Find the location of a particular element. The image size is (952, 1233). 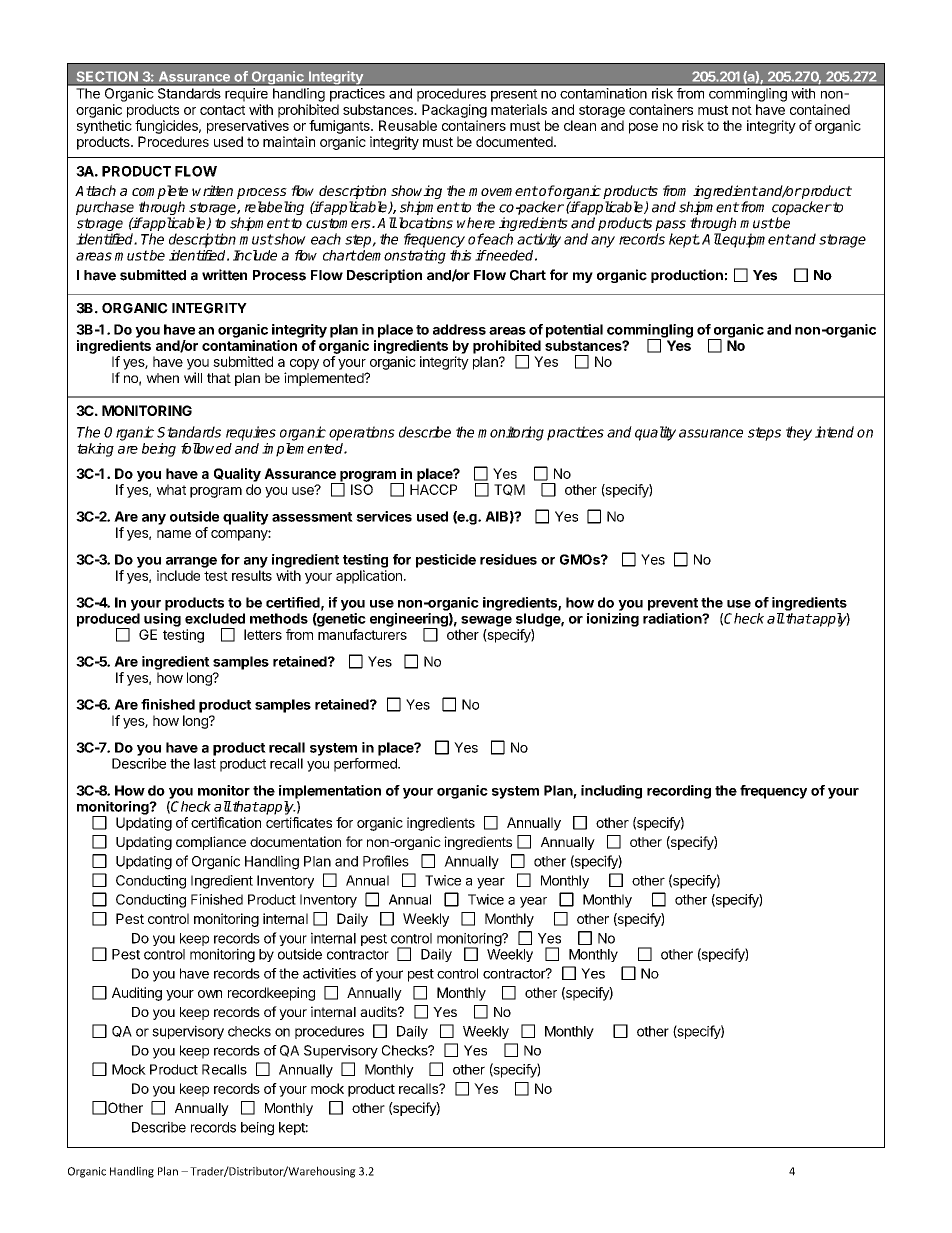

they is located at coordinates (799, 433).
